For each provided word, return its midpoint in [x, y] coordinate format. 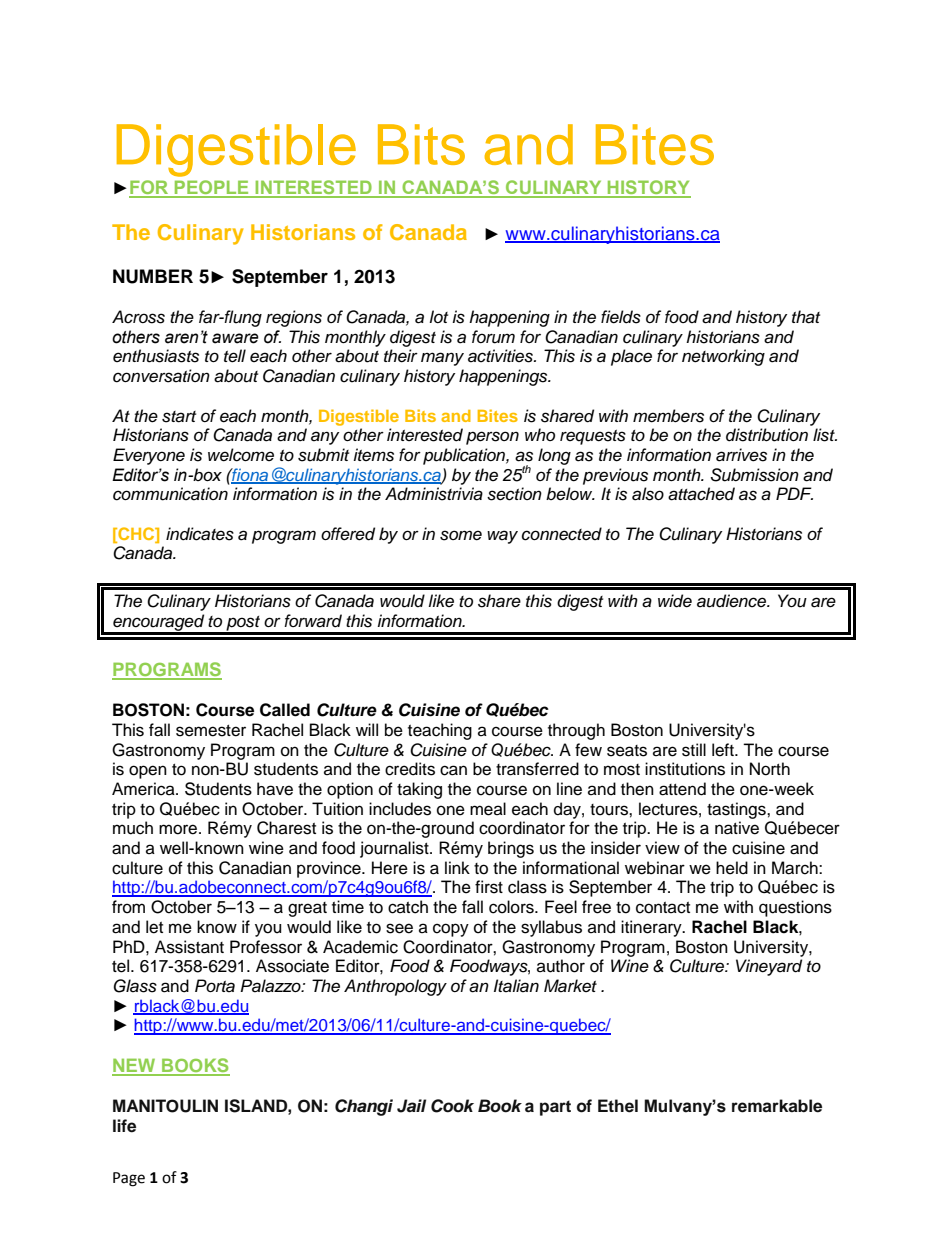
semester [211, 731]
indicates [200, 534]
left [724, 750]
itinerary [652, 928]
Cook [452, 1106]
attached [701, 494]
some [461, 535]
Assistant [189, 947]
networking [723, 357]
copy [451, 930]
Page [129, 1179]
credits [410, 769]
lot [438, 316]
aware [235, 338]
